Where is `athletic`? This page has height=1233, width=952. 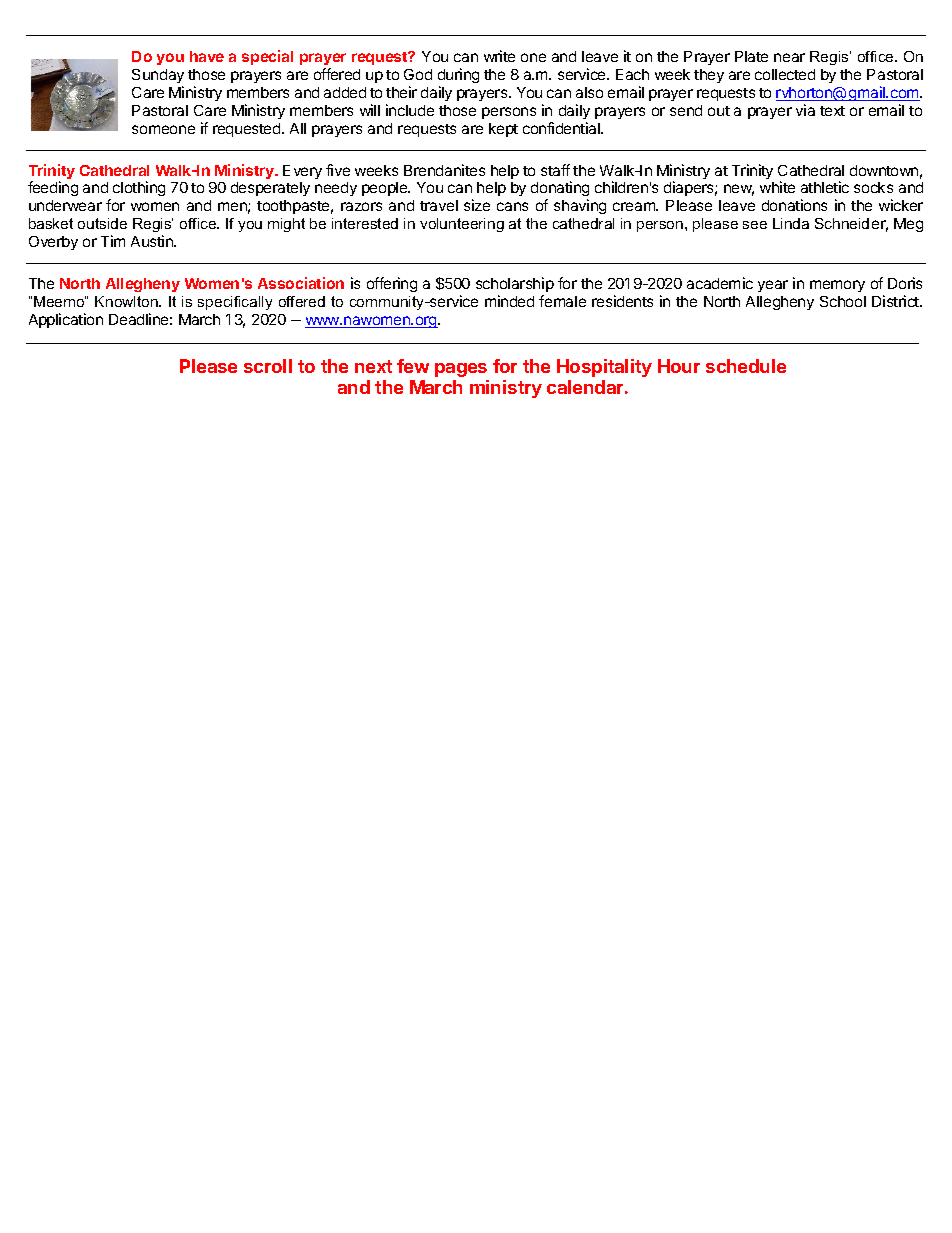
athletic is located at coordinates (825, 187).
